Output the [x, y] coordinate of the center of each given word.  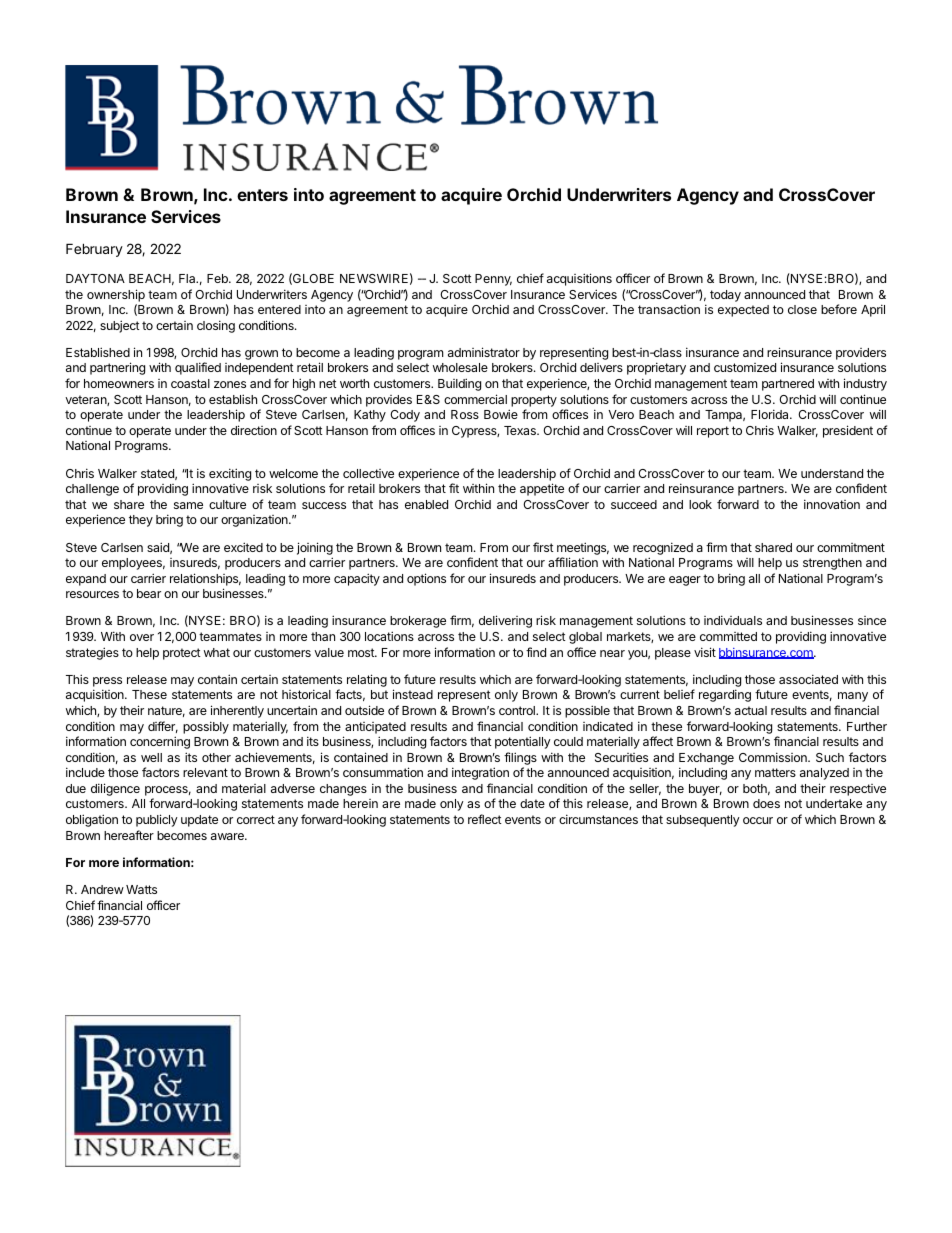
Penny [493, 280]
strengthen [832, 564]
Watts [141, 889]
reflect [485, 819]
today [725, 296]
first [543, 547]
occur [758, 820]
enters [262, 195]
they [141, 521]
